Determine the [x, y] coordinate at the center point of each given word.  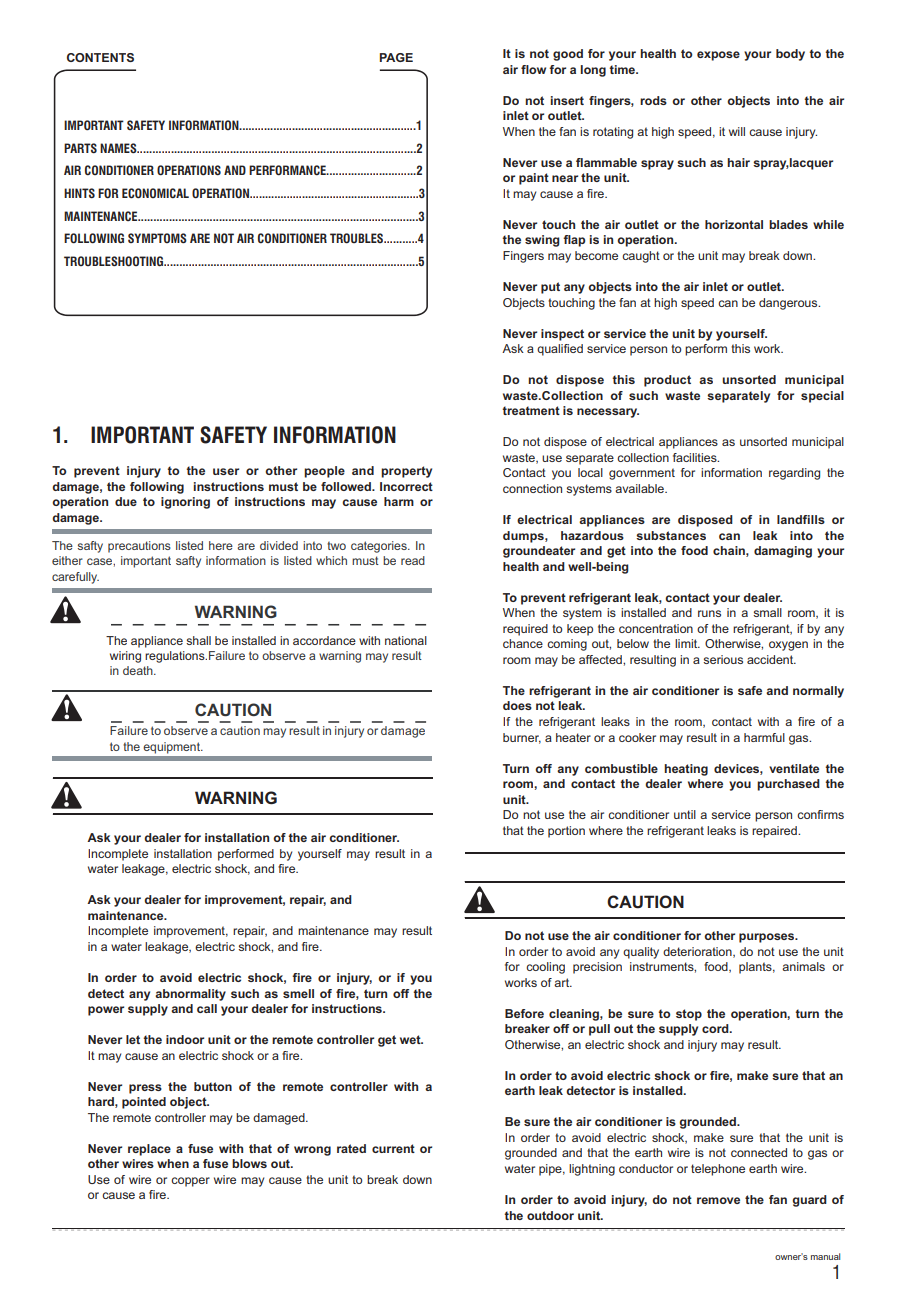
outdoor [550, 1215]
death [139, 670]
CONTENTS [100, 57]
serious [723, 659]
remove [718, 1200]
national [406, 640]
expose [718, 56]
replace [149, 1150]
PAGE [396, 57]
